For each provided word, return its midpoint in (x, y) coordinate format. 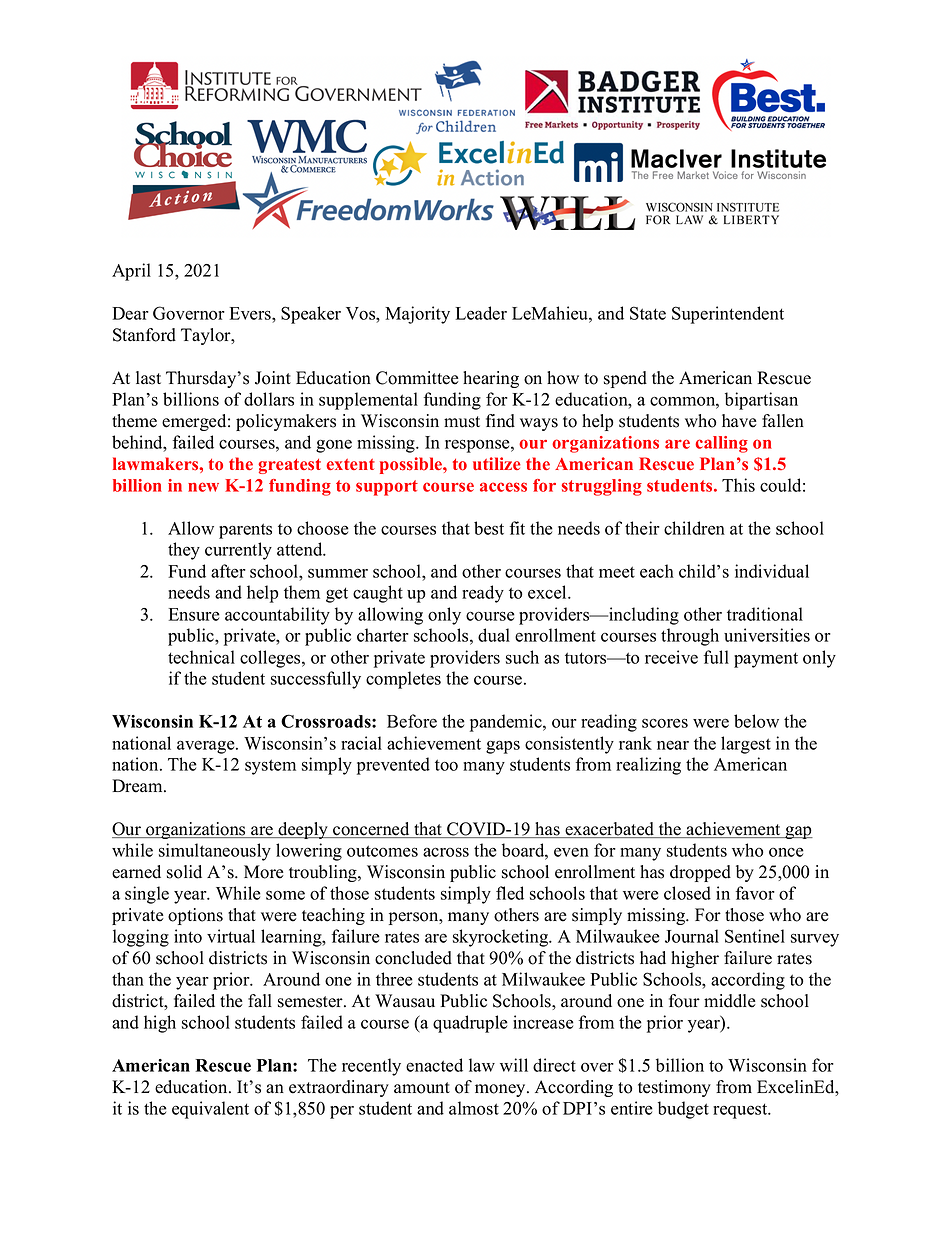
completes (403, 680)
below (756, 721)
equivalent (210, 1110)
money (501, 1090)
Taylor (207, 336)
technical (201, 657)
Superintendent (728, 315)
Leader (481, 313)
